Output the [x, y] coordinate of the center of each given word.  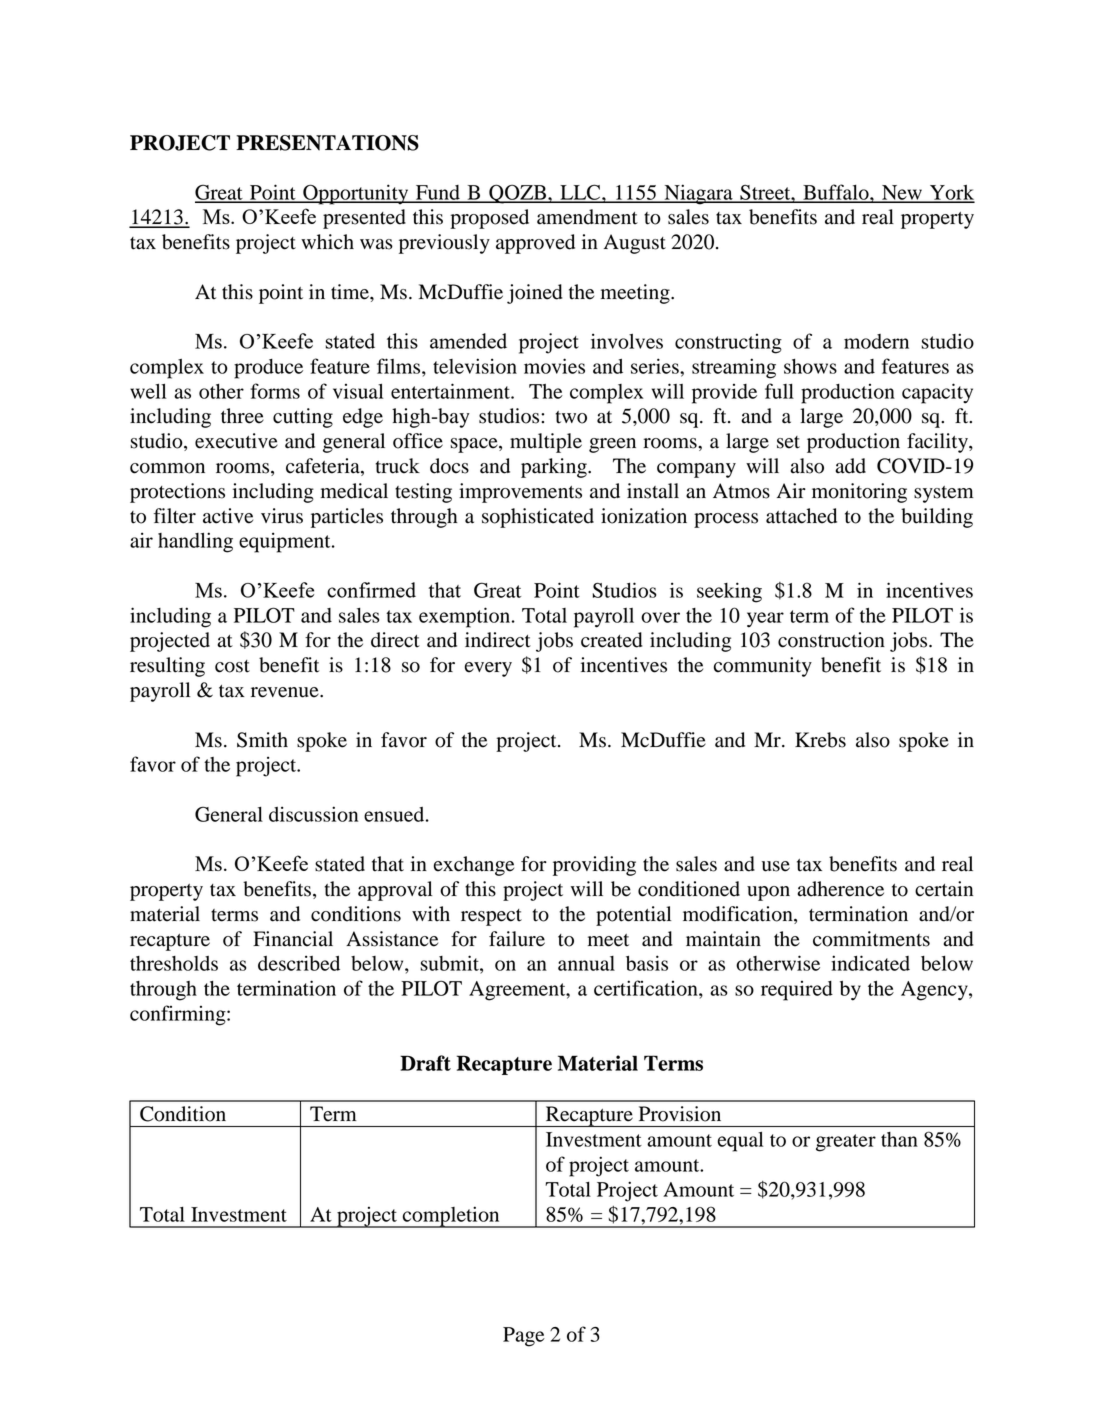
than [899, 1139]
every [488, 669]
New [902, 193]
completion [451, 1217]
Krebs [820, 740]
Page [524, 1337]
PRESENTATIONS [327, 143]
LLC [580, 193]
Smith [262, 740]
